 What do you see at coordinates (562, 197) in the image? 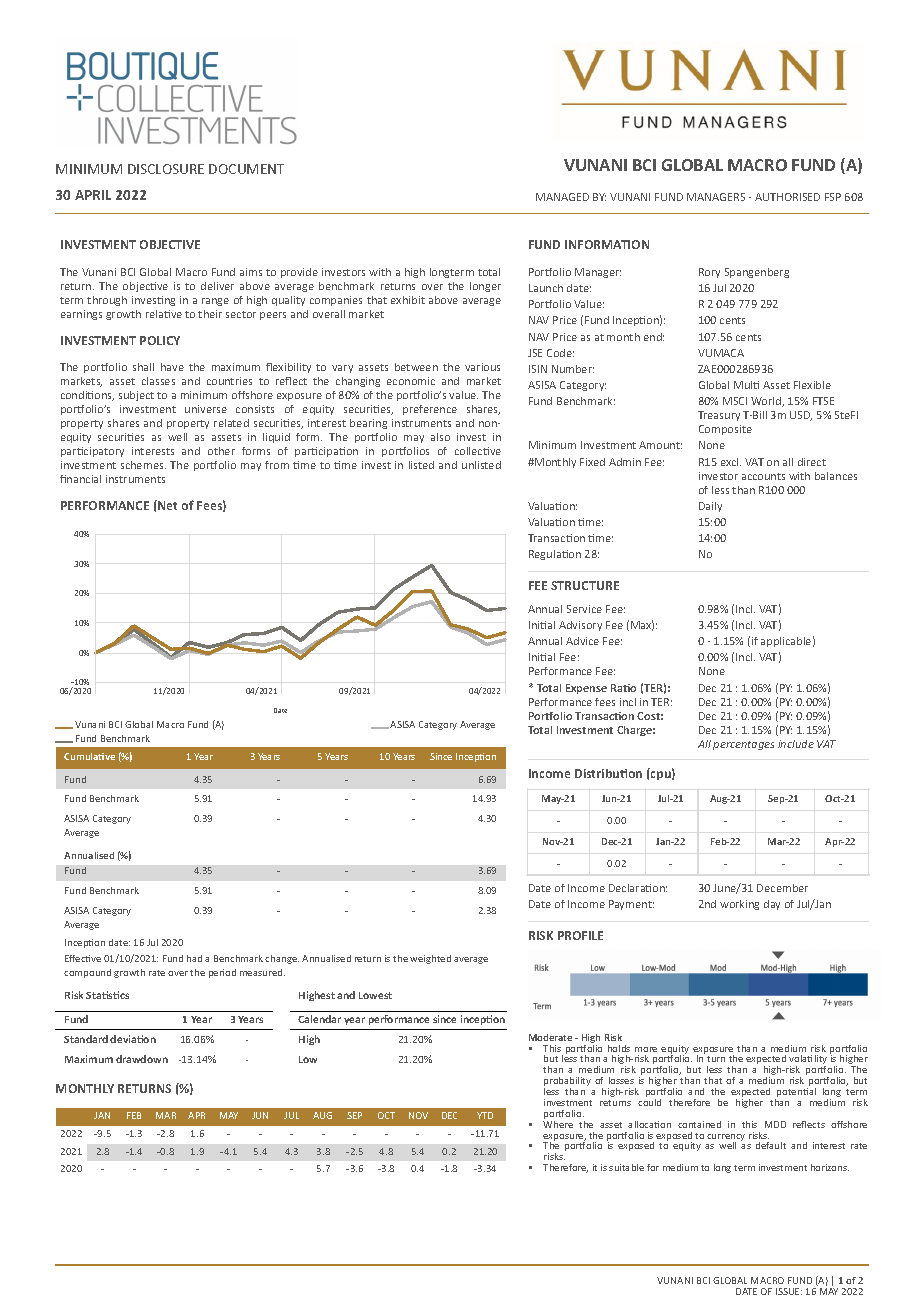
I see `MANAGED` at bounding box center [562, 197].
